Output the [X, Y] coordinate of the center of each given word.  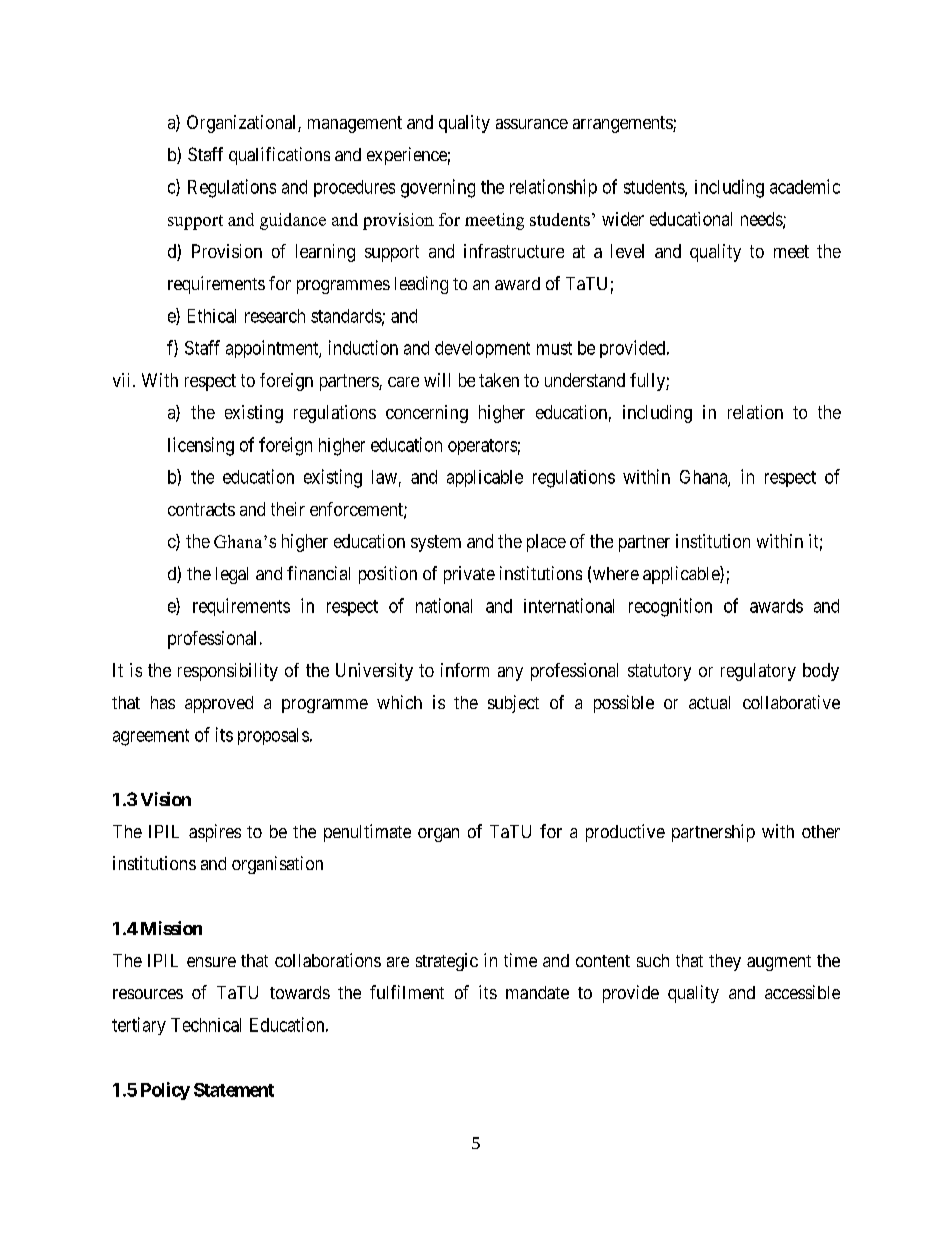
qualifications [279, 156]
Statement [234, 1090]
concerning [427, 414]
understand [585, 380]
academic [805, 186]
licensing [201, 446]
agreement [151, 737]
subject [513, 704]
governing [438, 188]
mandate [537, 992]
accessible [802, 992]
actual [709, 702]
